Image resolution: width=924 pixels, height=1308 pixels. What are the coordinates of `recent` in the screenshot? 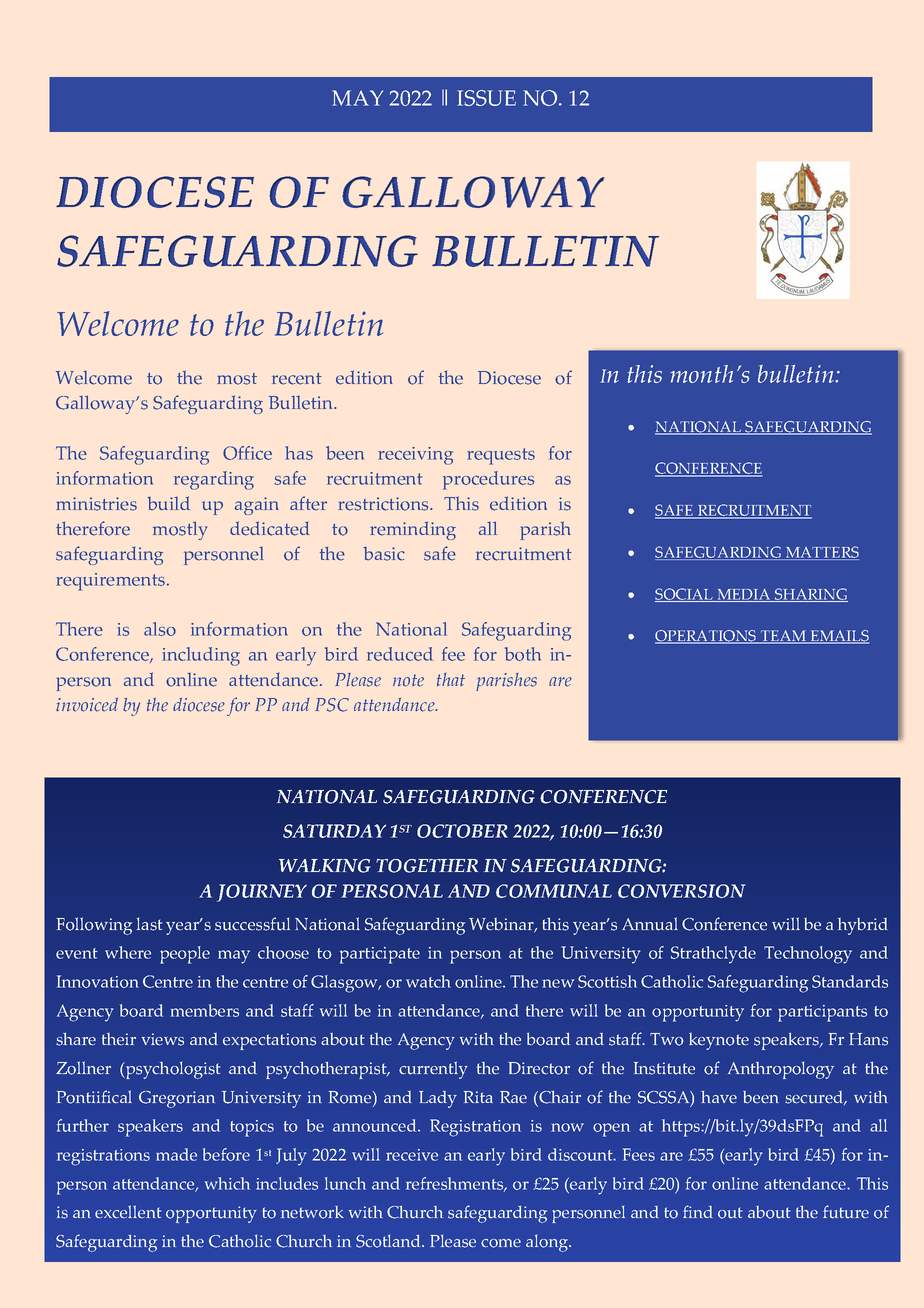 It's located at (297, 379).
